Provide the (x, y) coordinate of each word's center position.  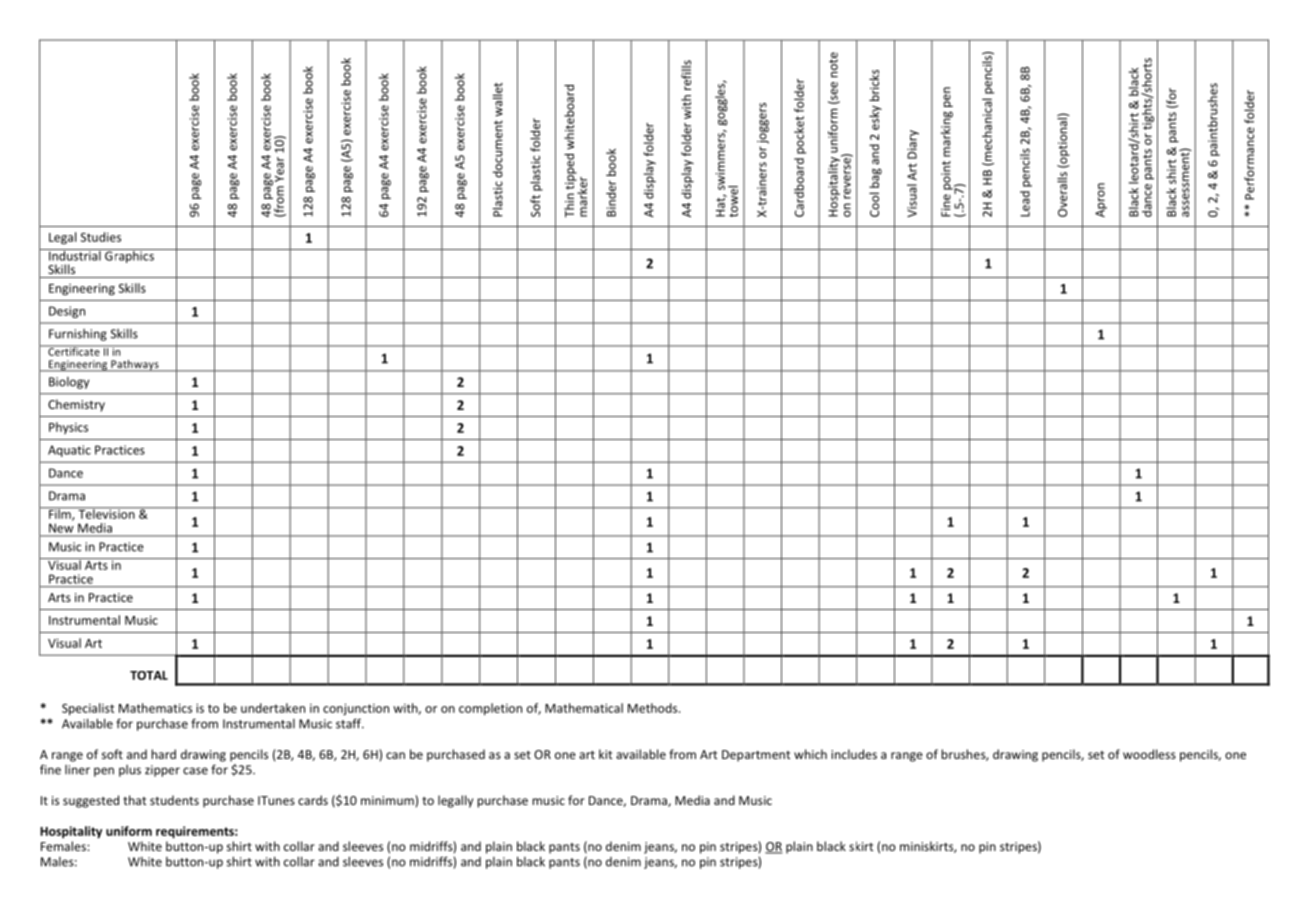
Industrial (75, 255)
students (174, 800)
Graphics (129, 256)
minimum (388, 800)
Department (756, 756)
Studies (100, 237)
